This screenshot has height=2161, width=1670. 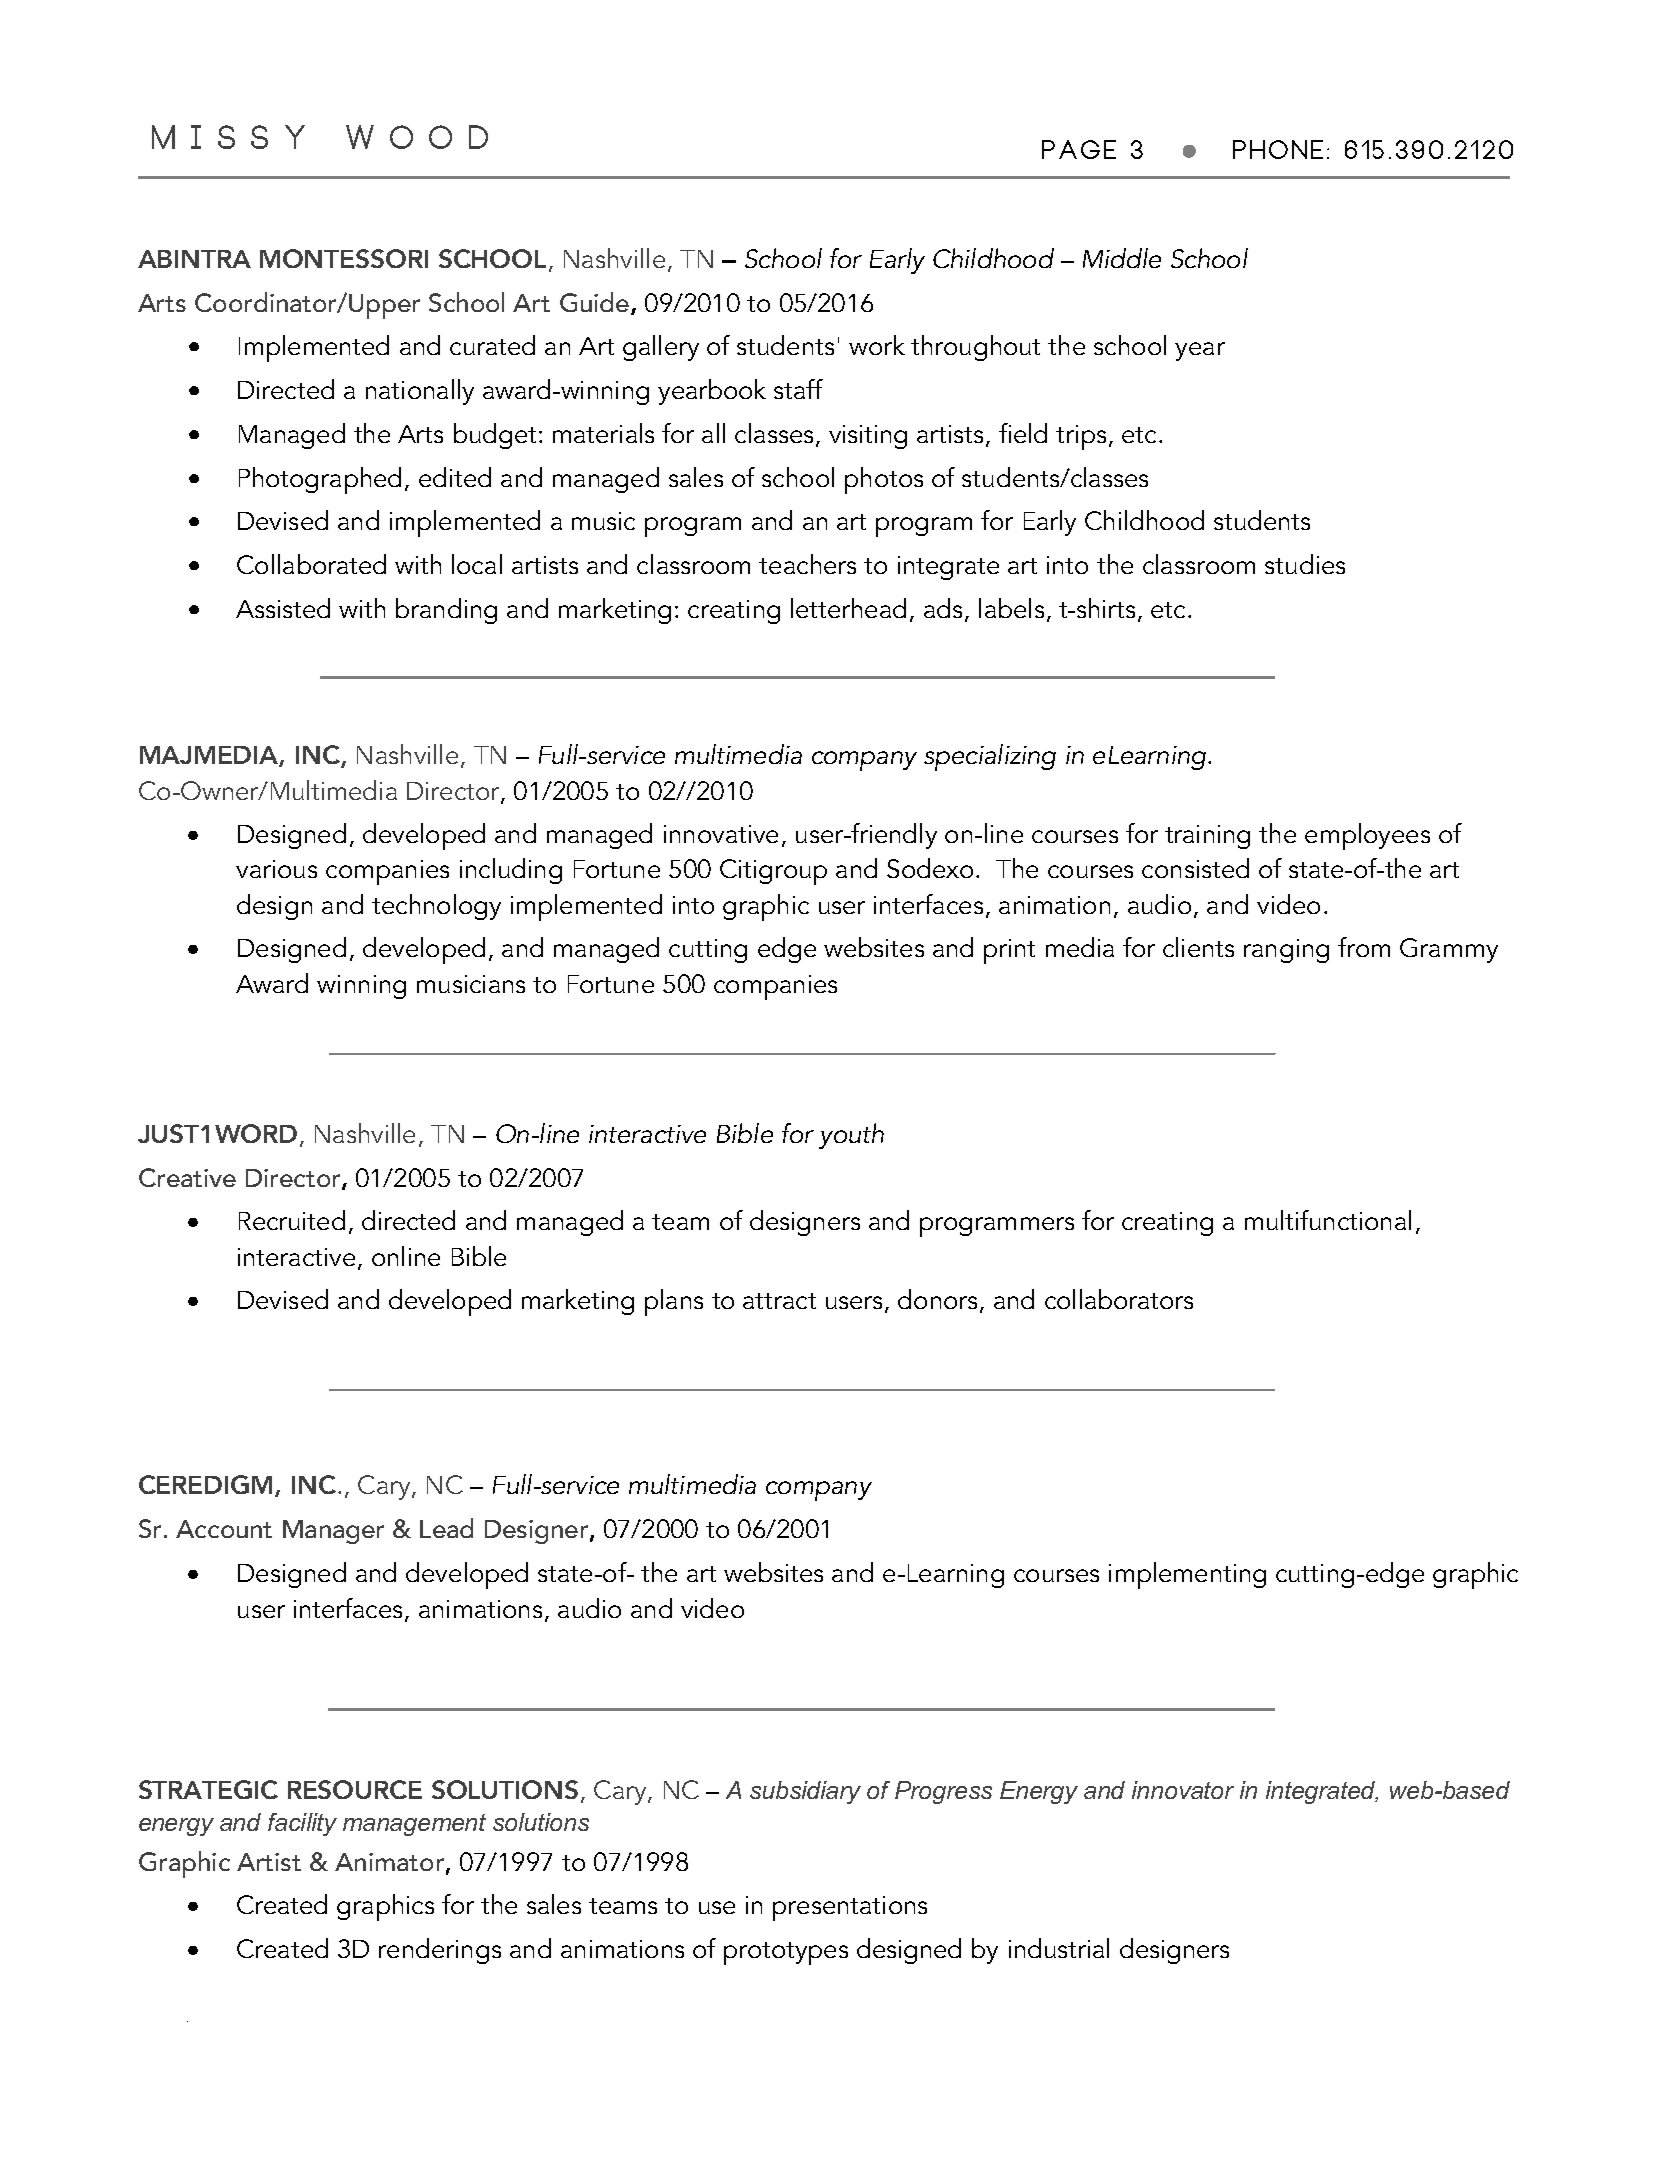 I want to click on ranging, so click(x=1286, y=951).
